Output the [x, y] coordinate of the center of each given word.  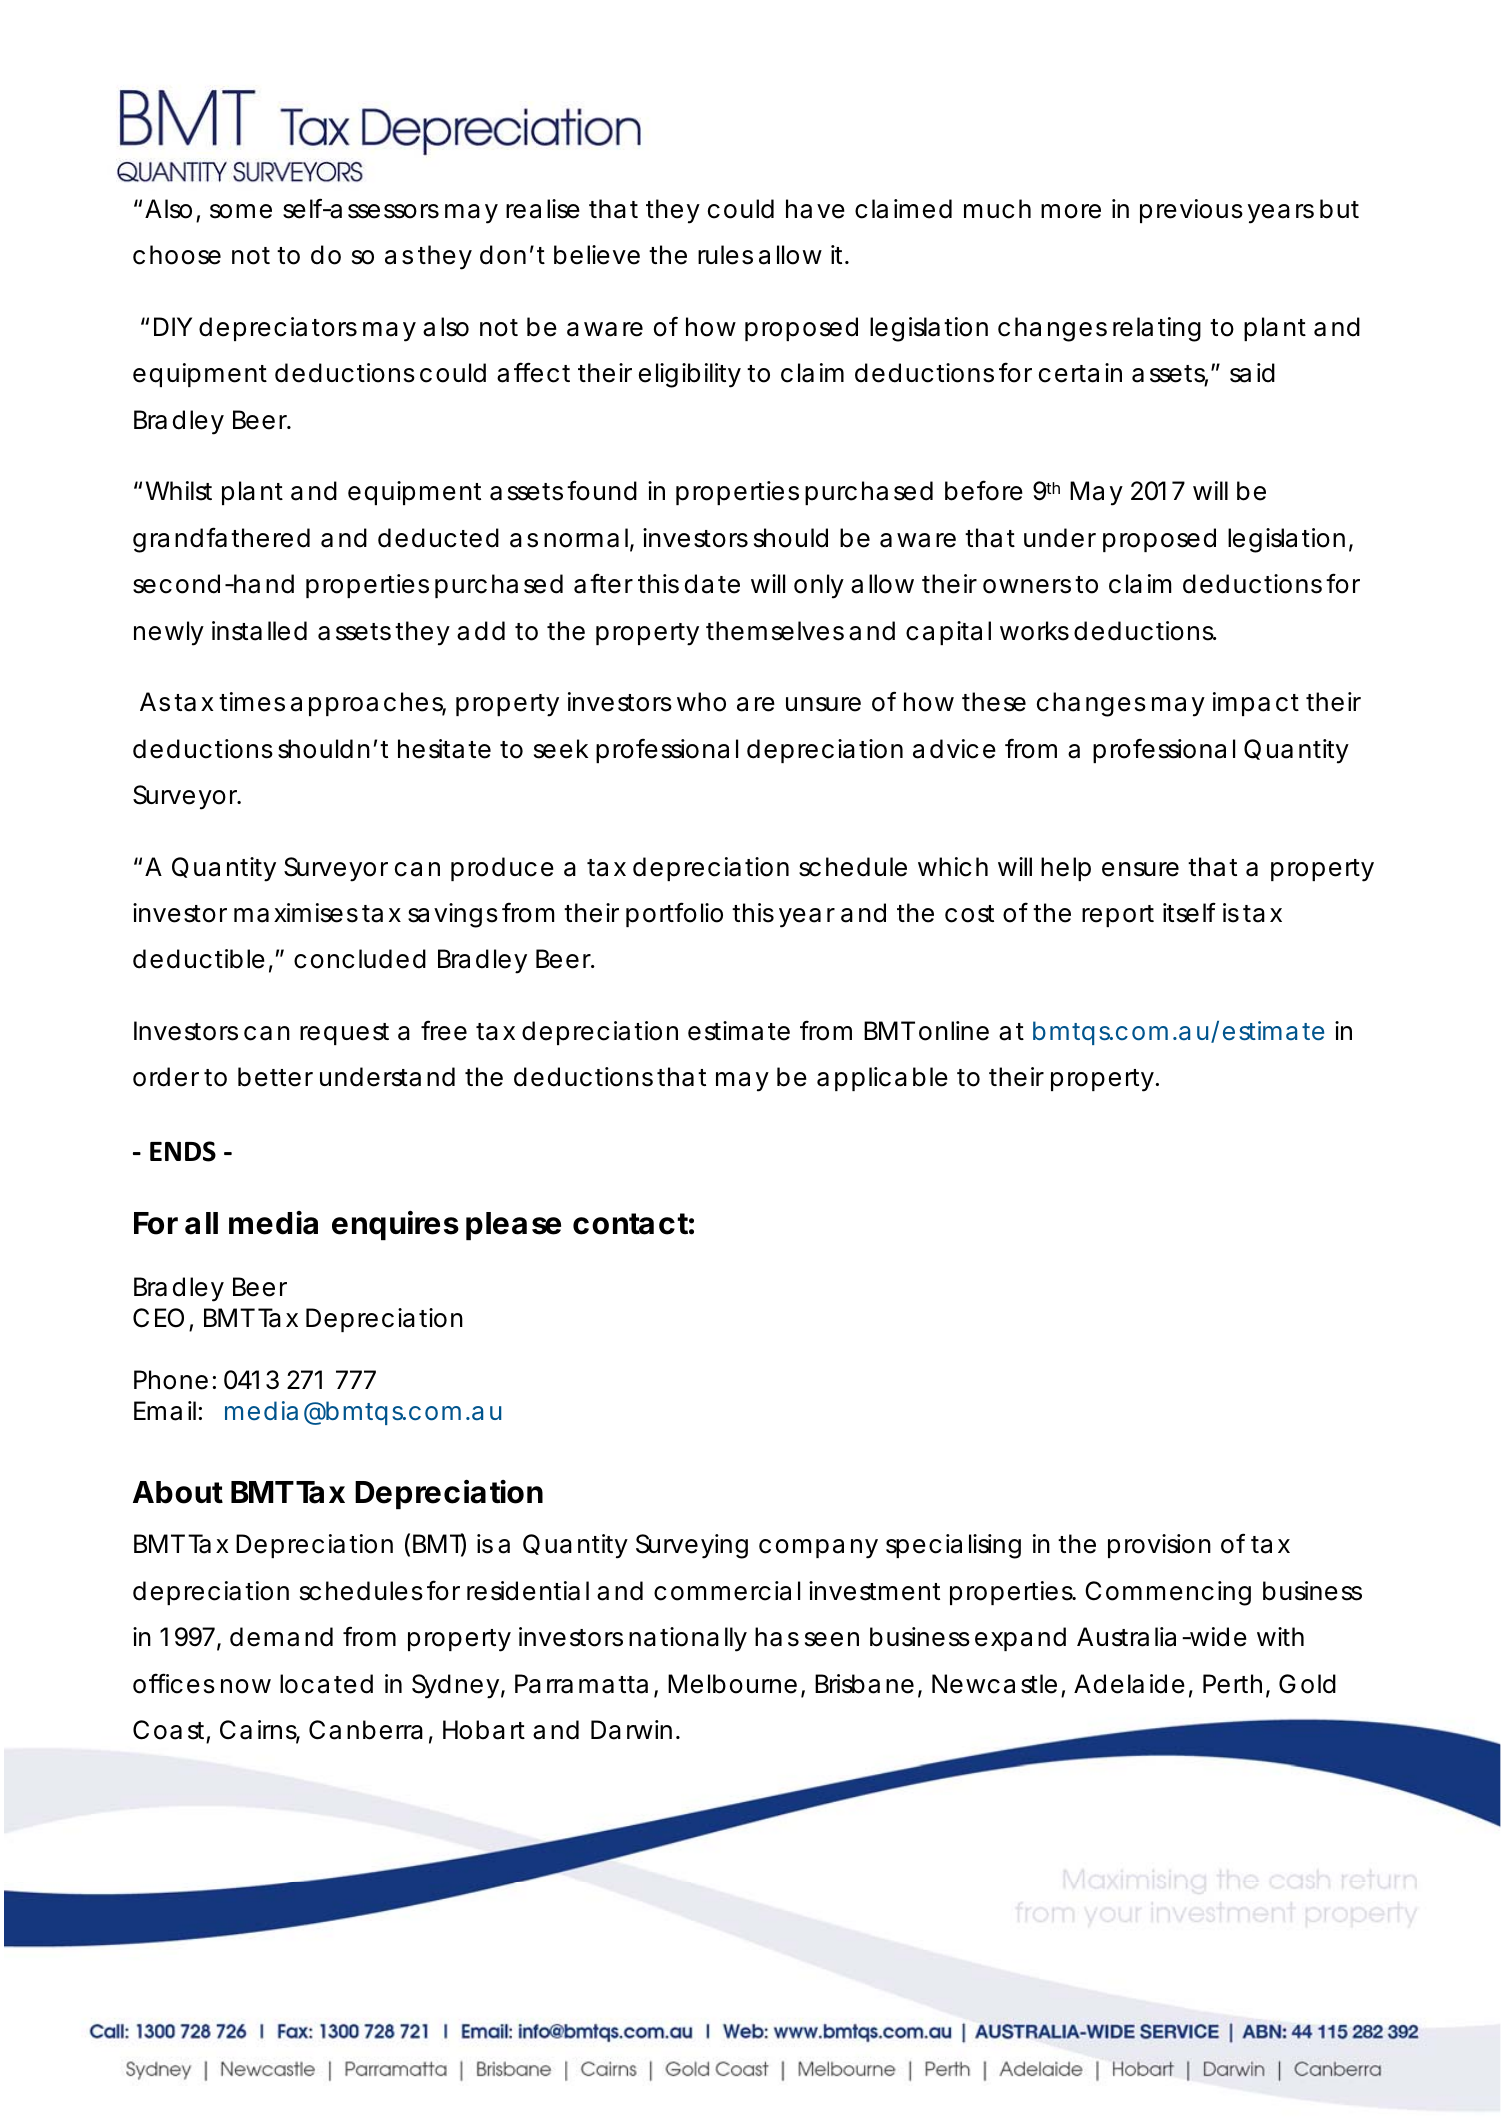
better [275, 1077]
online [954, 1031]
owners [1027, 586]
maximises [296, 913]
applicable [882, 1079]
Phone [171, 1380]
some [241, 211]
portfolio [674, 914]
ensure [1140, 869]
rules [725, 255]
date [712, 584]
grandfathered [221, 540]
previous [1191, 211]
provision [1159, 1546]
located [326, 1684]
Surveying [692, 1546]
